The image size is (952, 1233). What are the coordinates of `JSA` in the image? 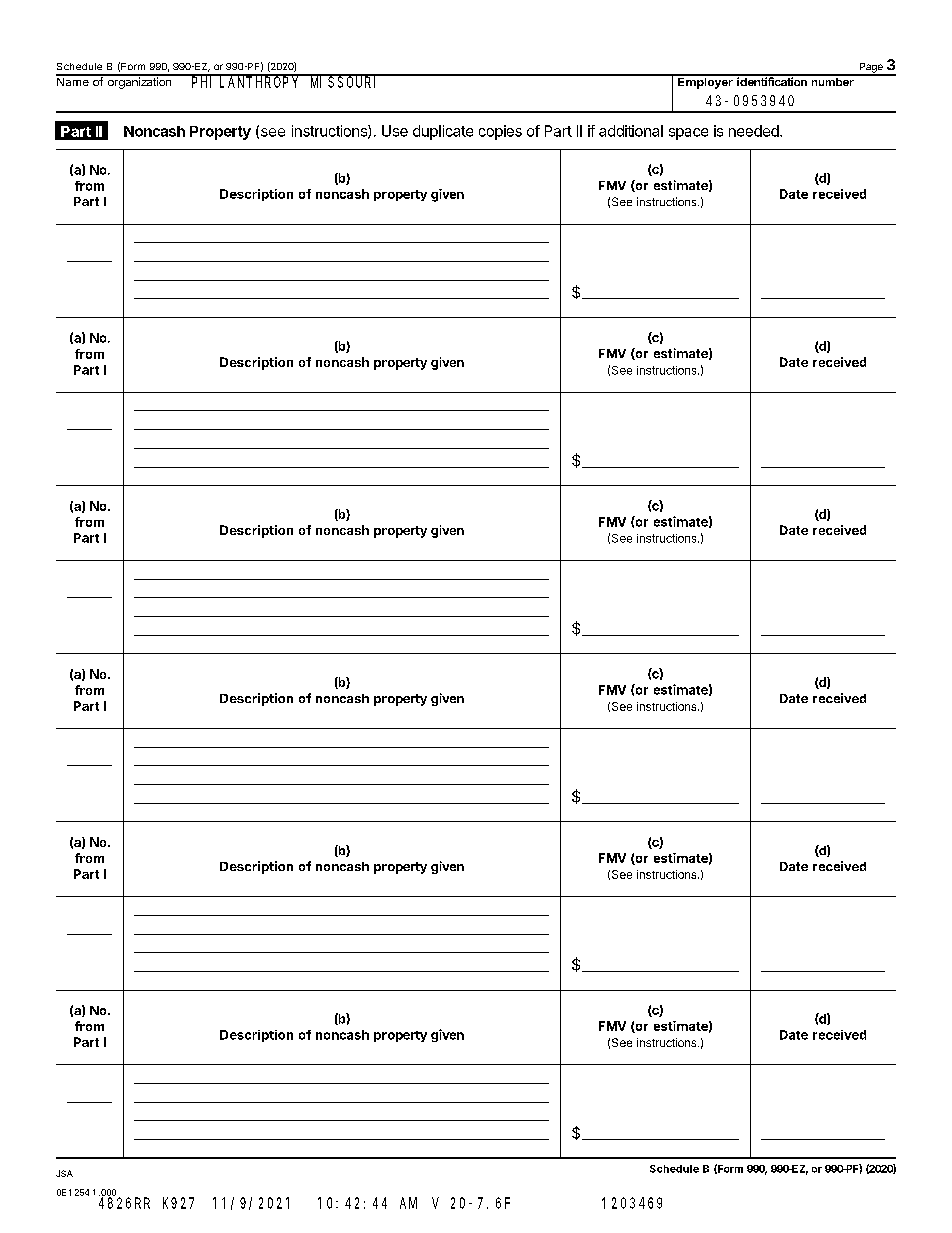 It's located at (64, 1173).
